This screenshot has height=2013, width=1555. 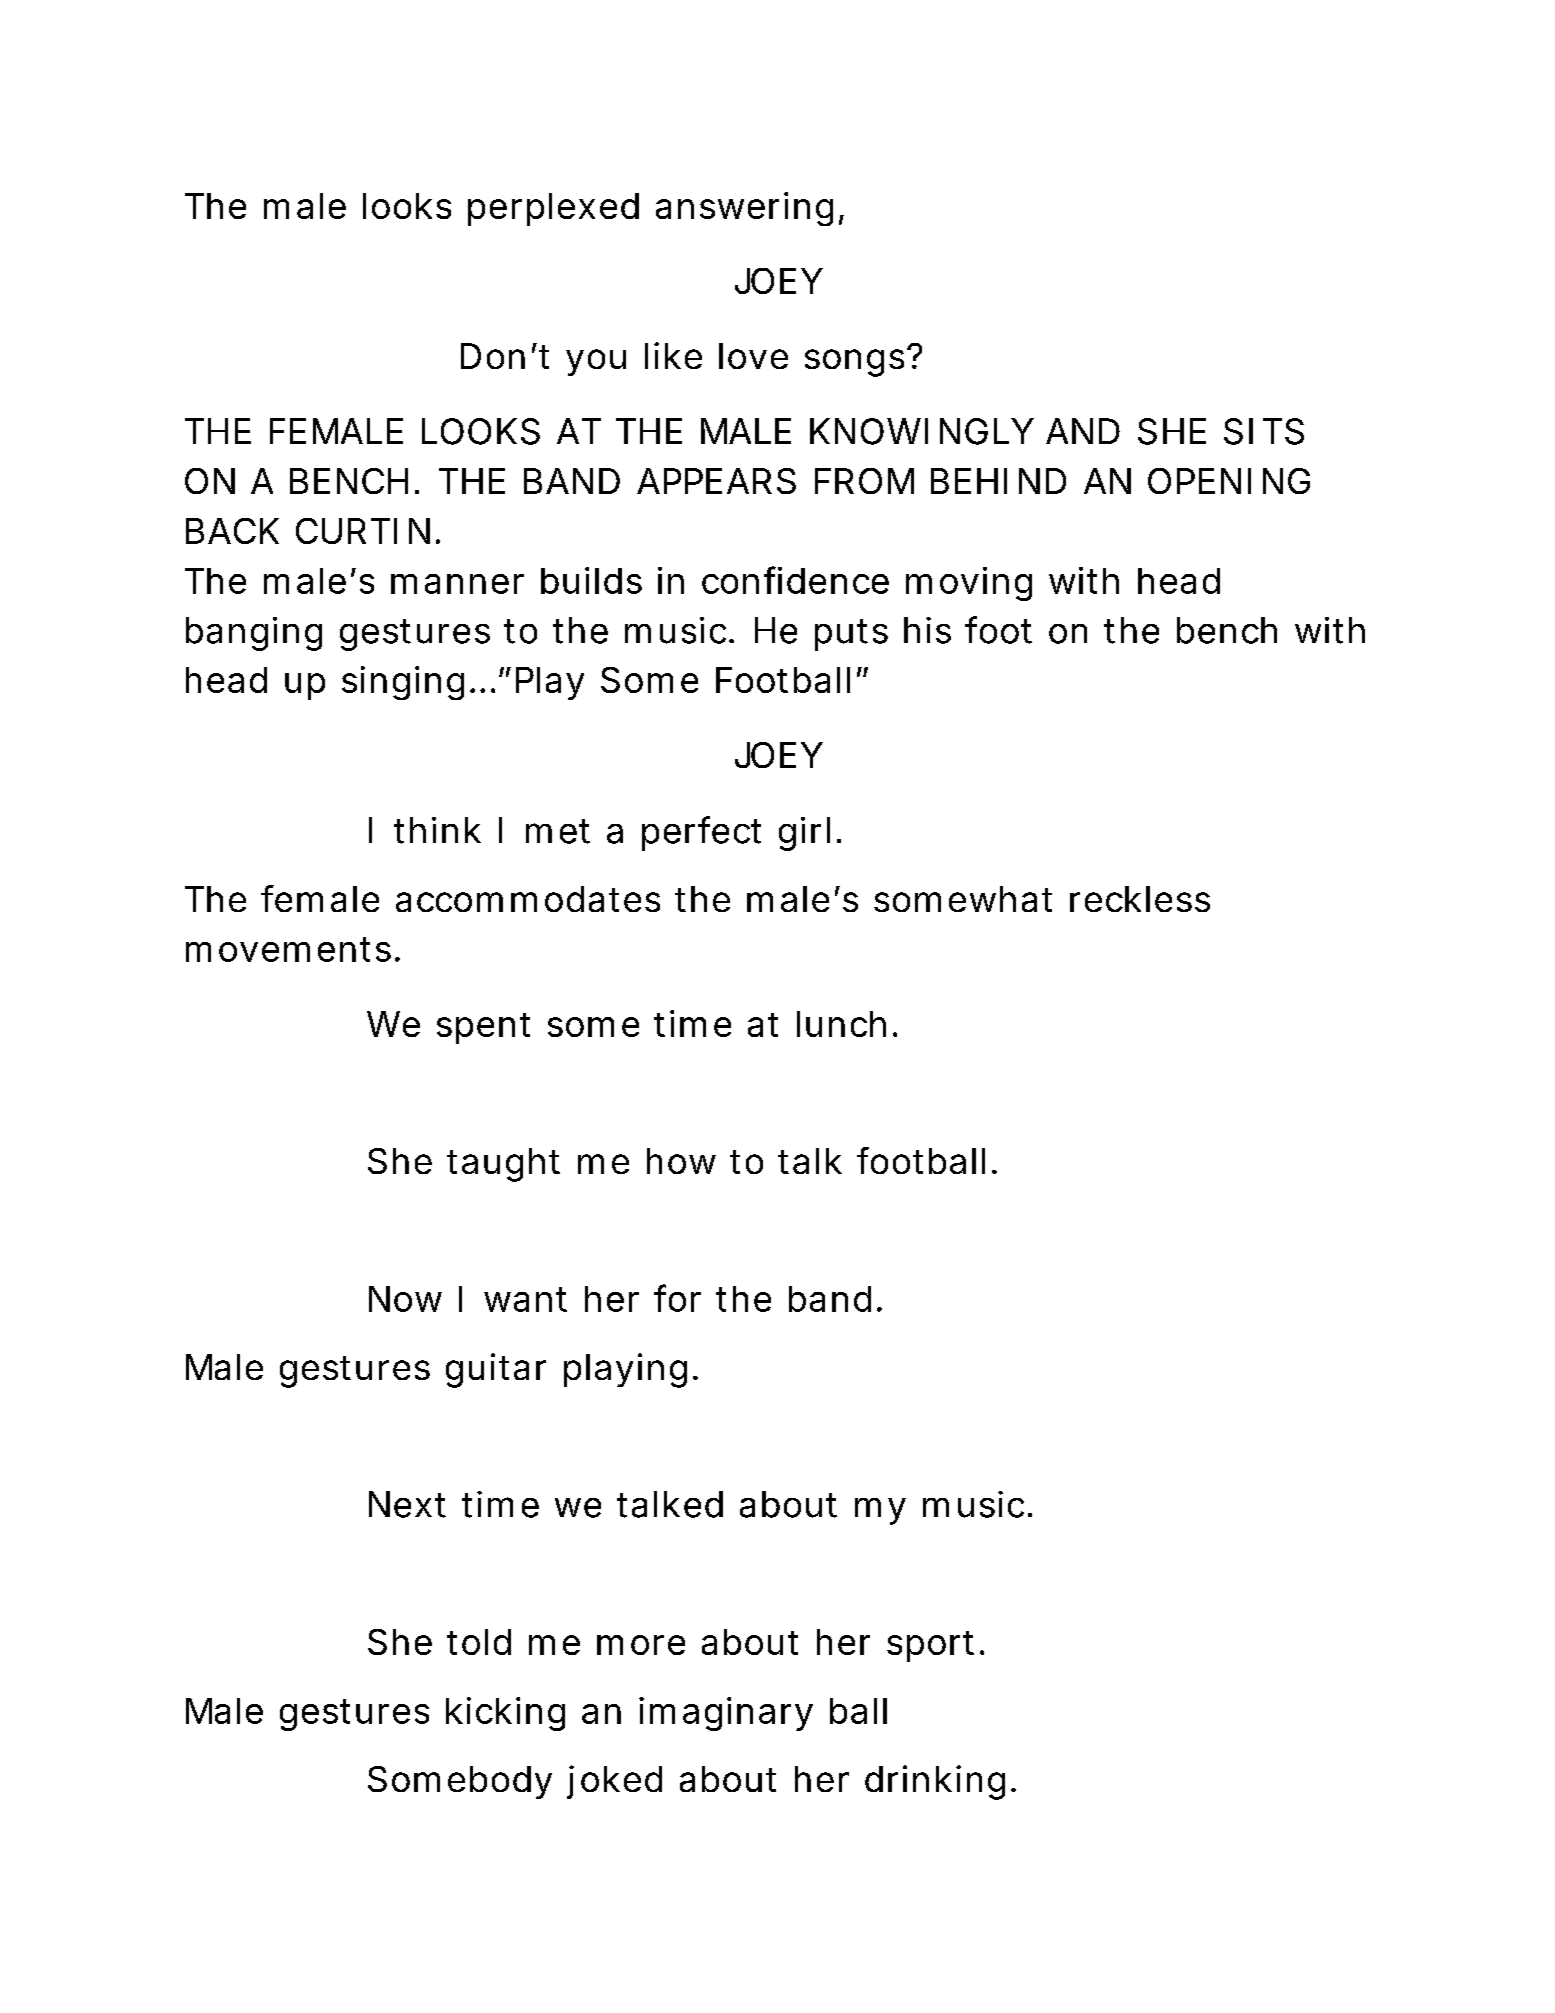 I want to click on confidence, so click(x=795, y=580).
